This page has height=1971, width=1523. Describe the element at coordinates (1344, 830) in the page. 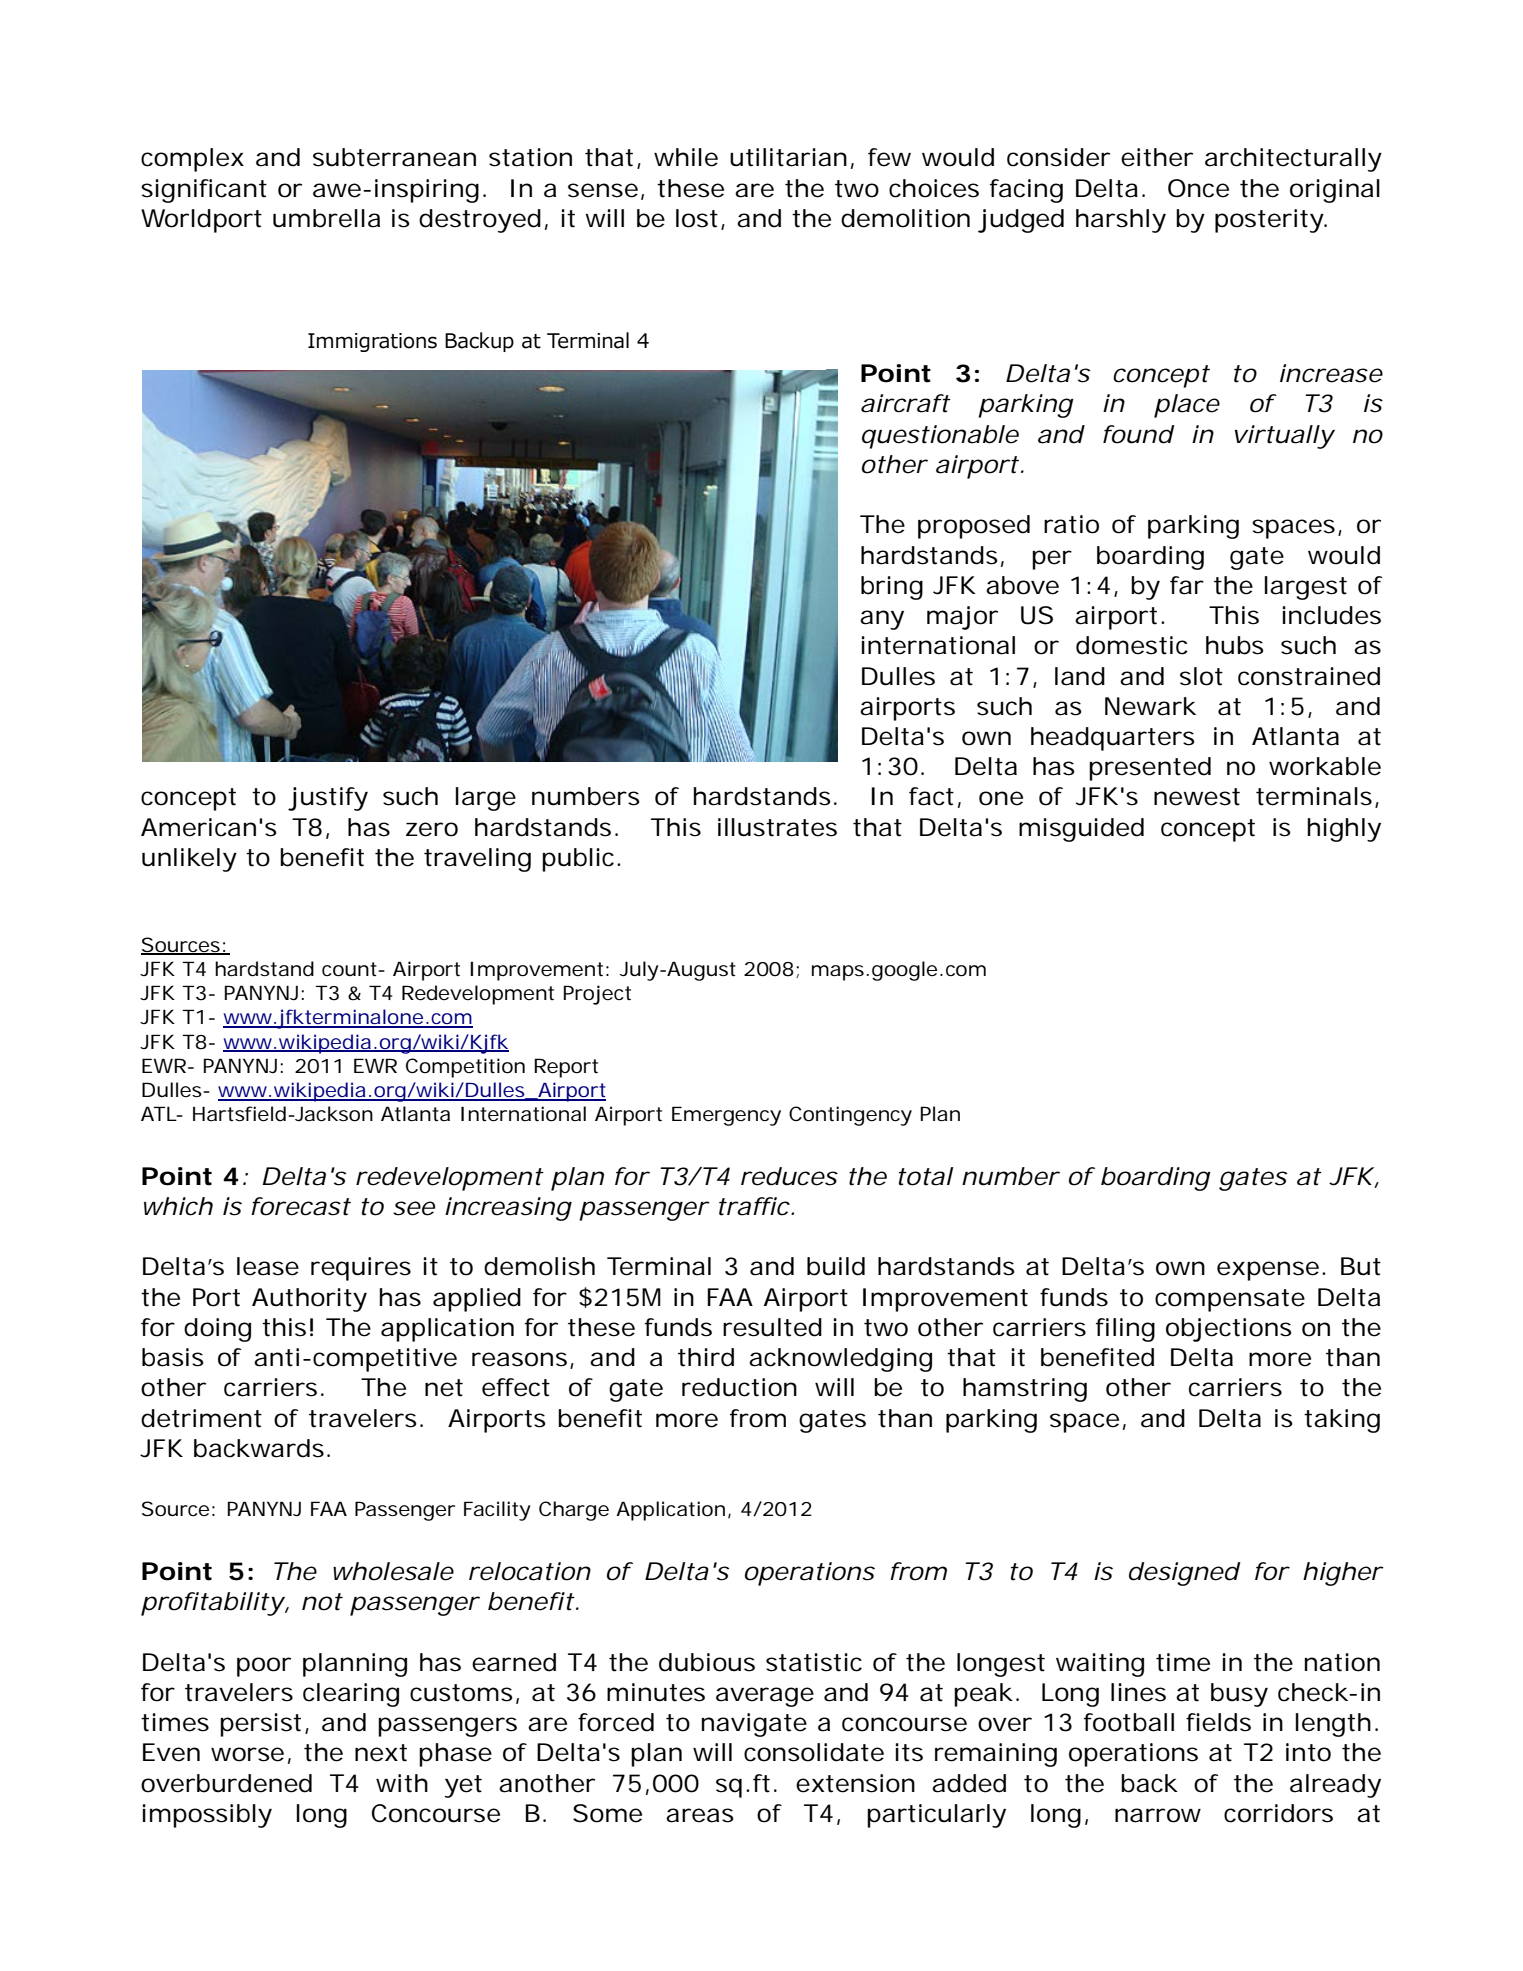

I see `highly` at that location.
